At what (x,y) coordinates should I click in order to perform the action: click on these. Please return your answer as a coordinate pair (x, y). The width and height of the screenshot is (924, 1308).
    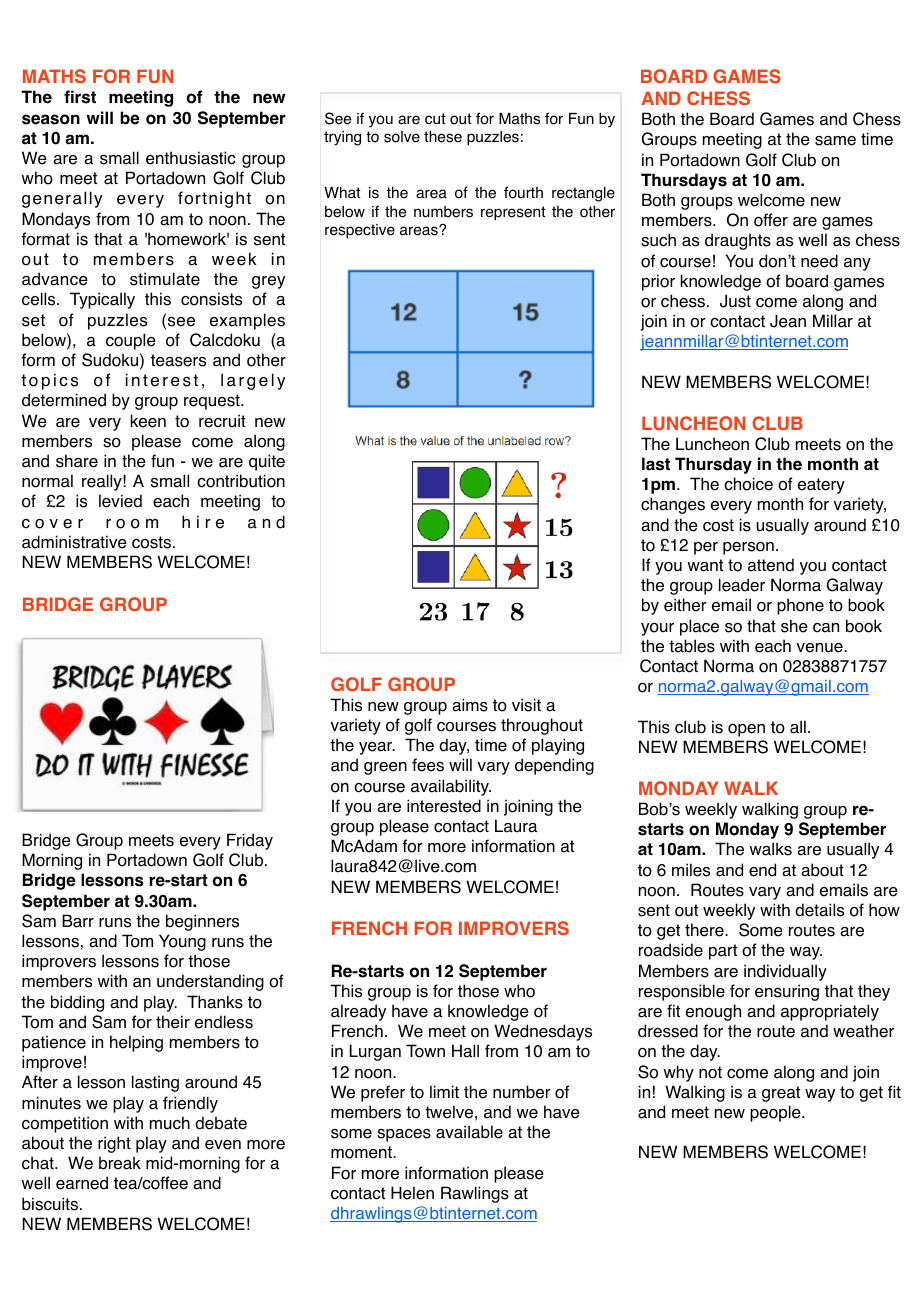
    Looking at the image, I should click on (443, 137).
